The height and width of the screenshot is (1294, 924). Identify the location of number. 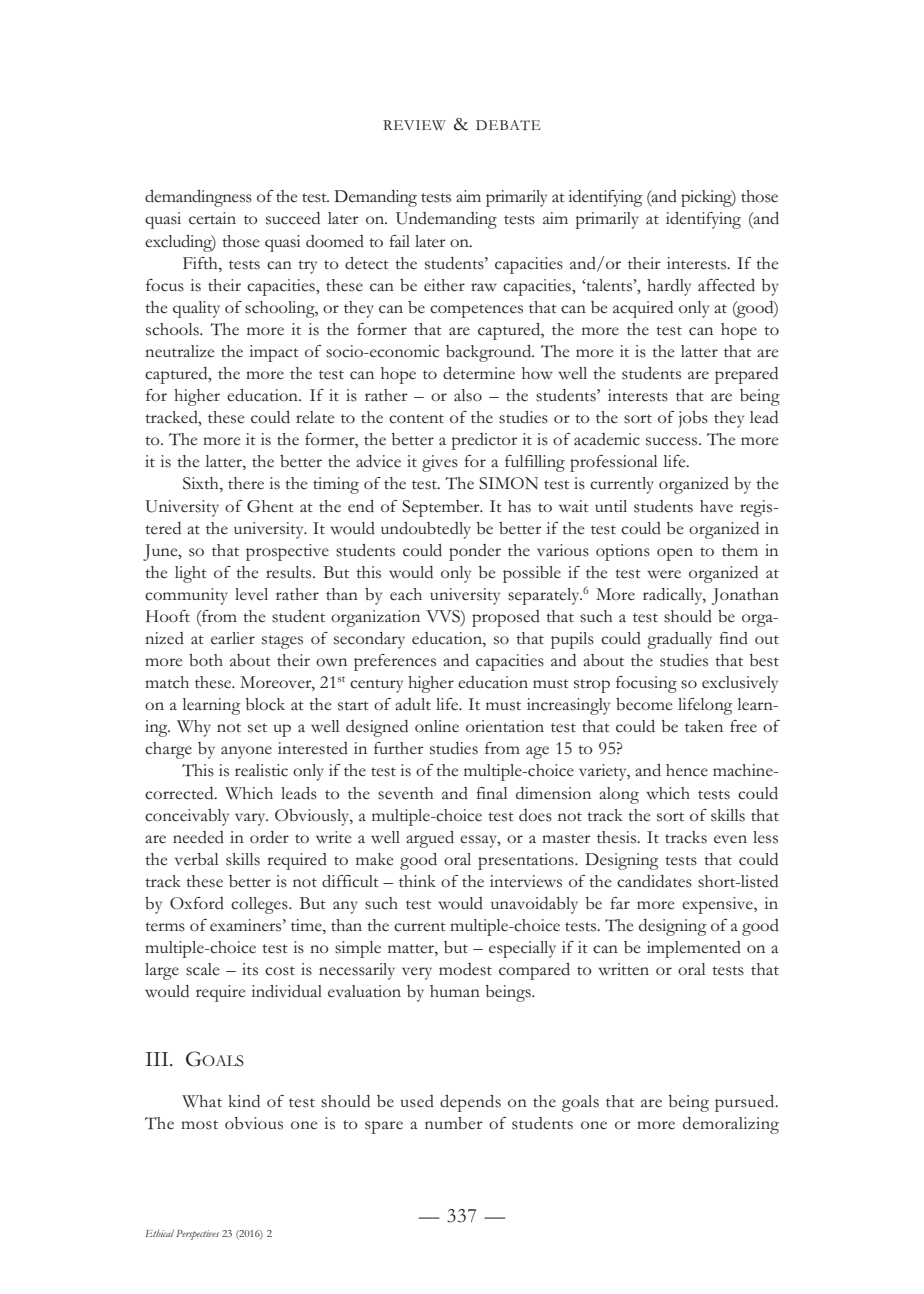
(454, 1123).
